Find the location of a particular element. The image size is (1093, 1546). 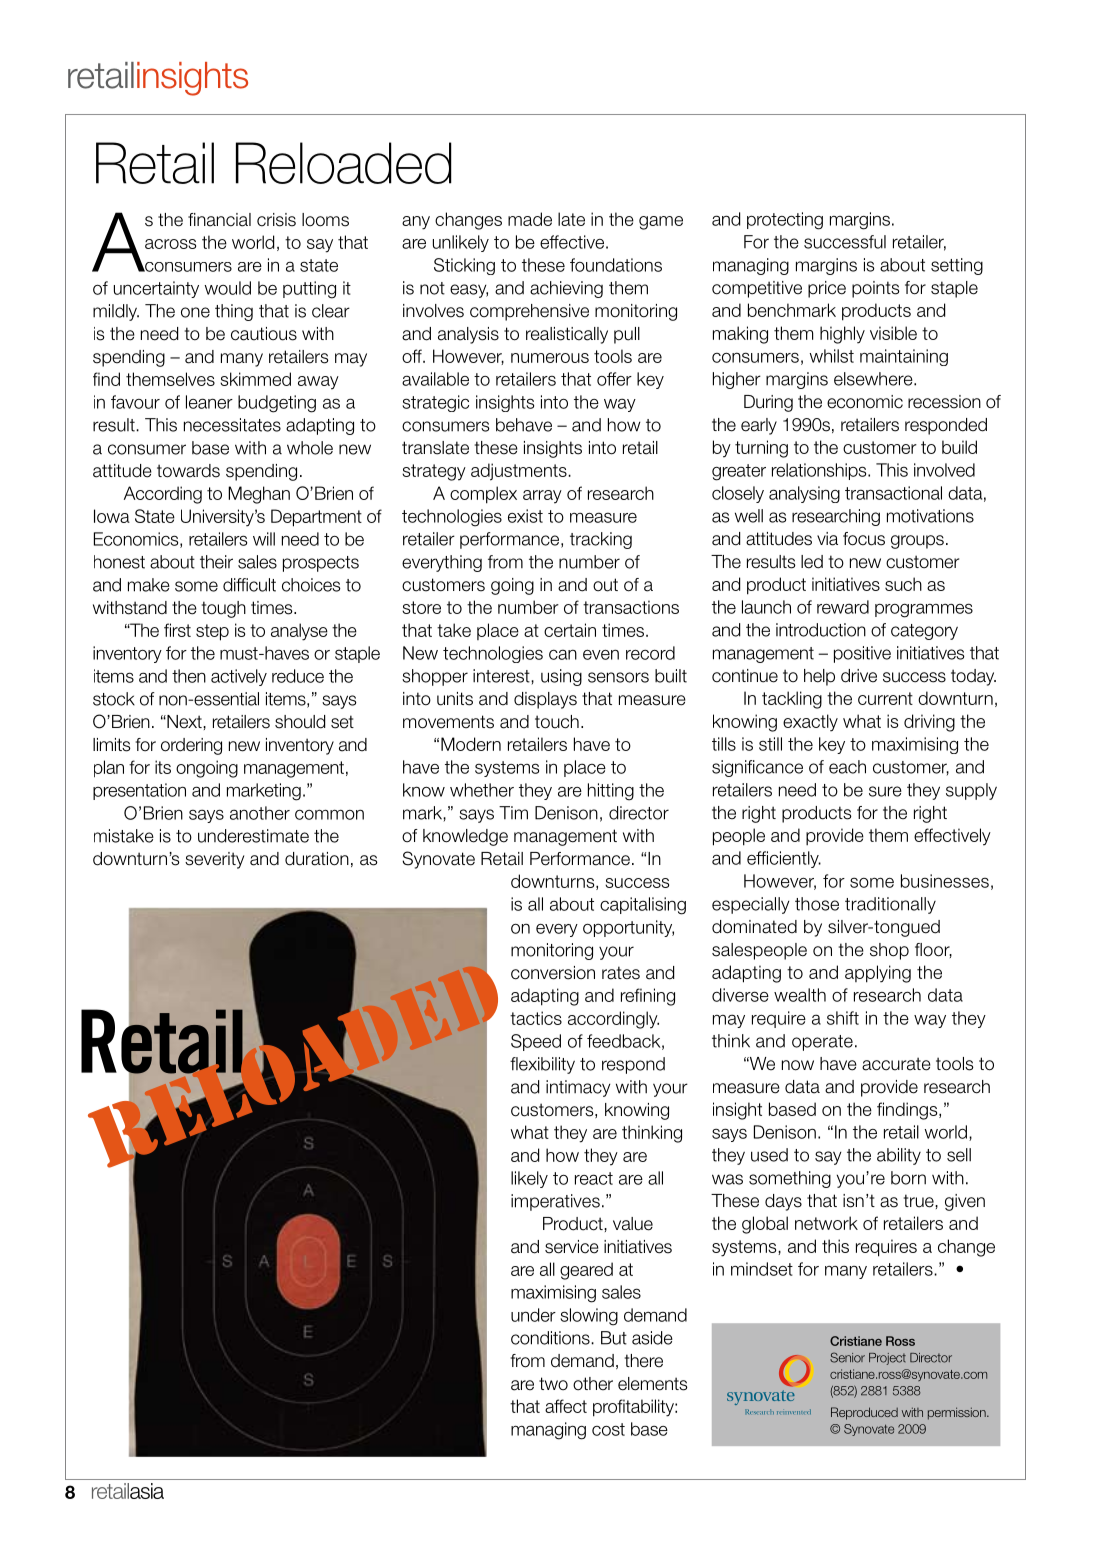

conditions is located at coordinates (551, 1338).
